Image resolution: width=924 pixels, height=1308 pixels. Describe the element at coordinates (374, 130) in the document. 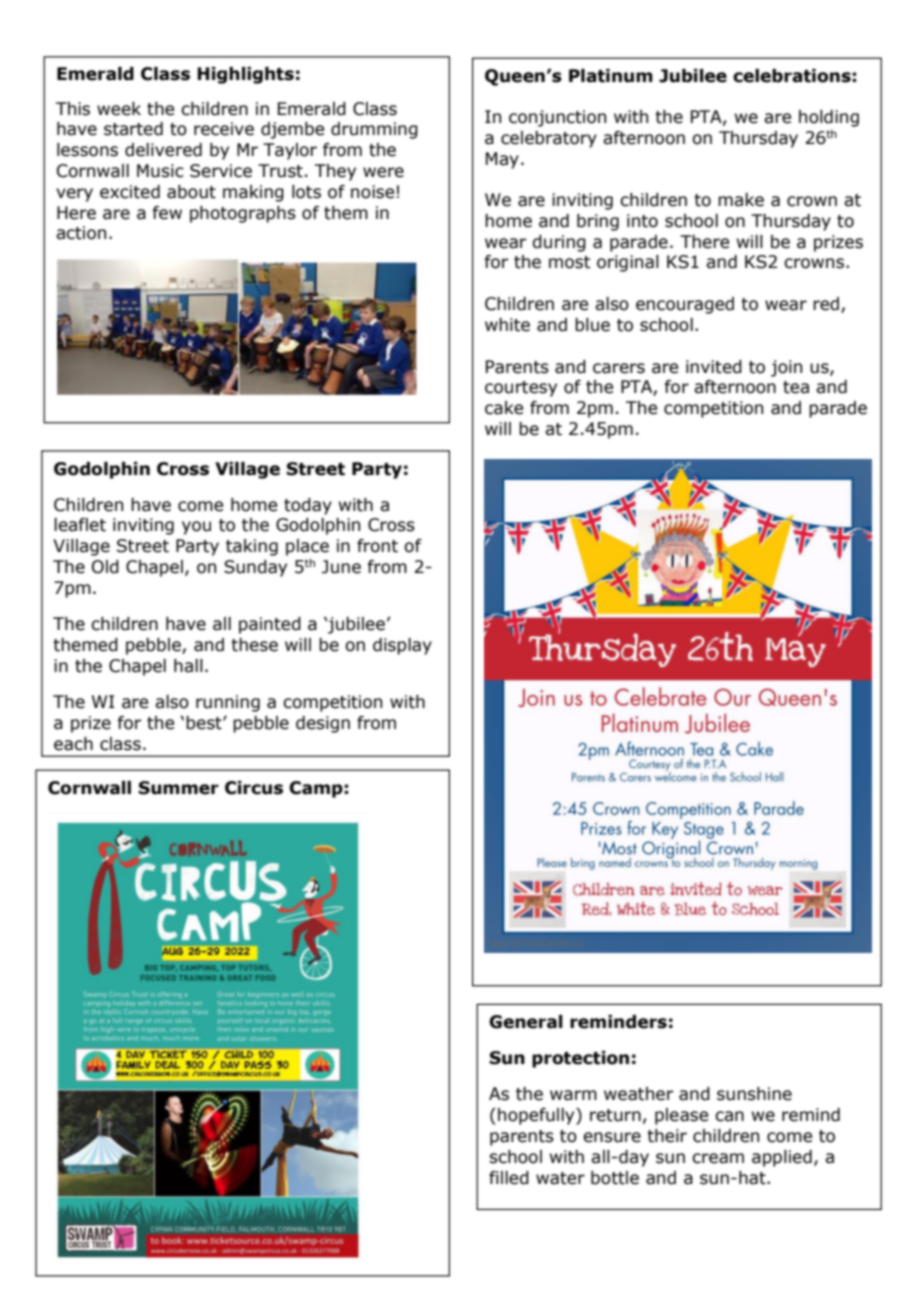

I see `drumming` at that location.
